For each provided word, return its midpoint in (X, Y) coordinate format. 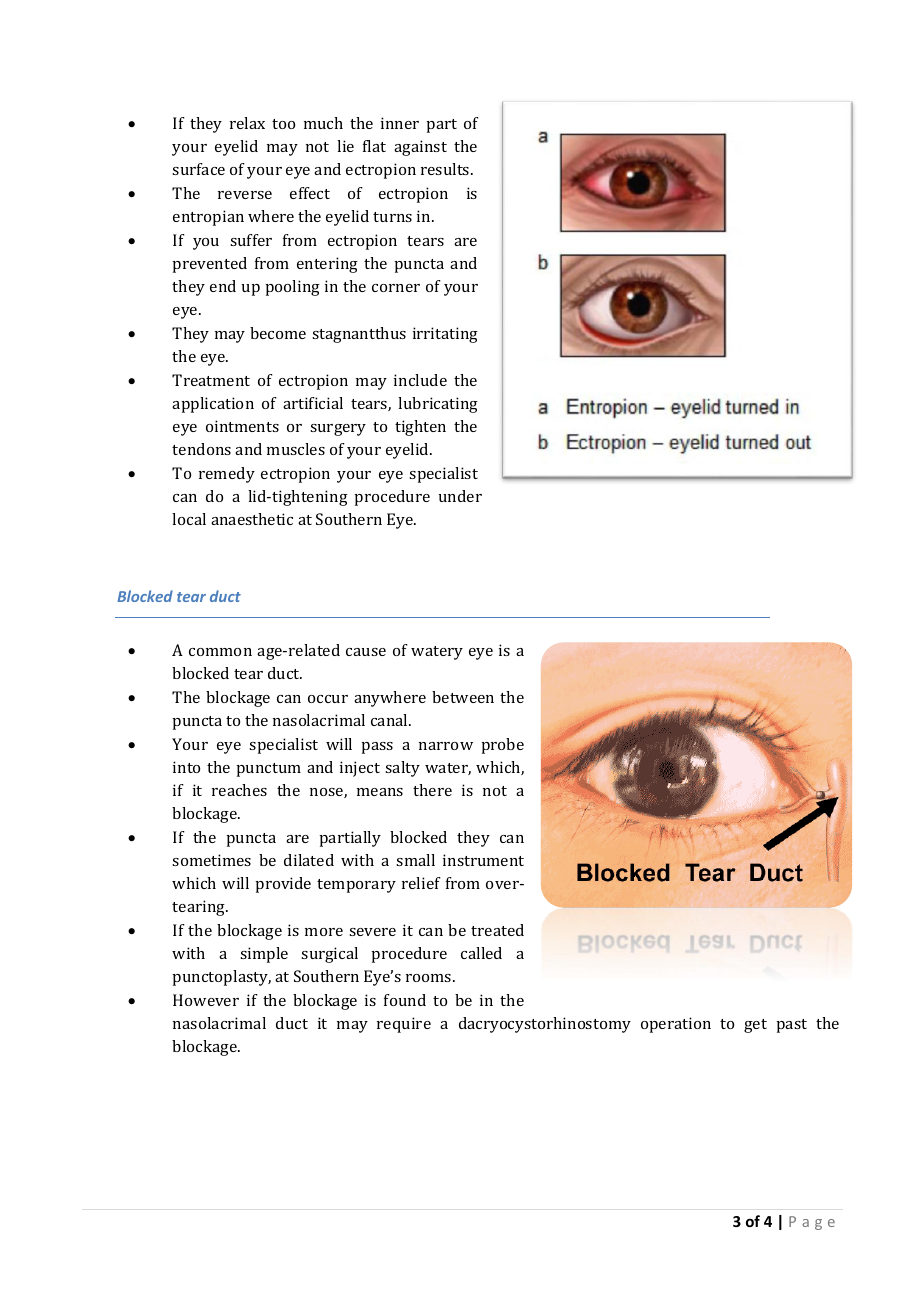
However (206, 1000)
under (460, 496)
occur (328, 699)
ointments (242, 426)
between (463, 697)
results (446, 169)
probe (502, 746)
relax (247, 123)
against (420, 148)
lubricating (438, 405)
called (481, 953)
